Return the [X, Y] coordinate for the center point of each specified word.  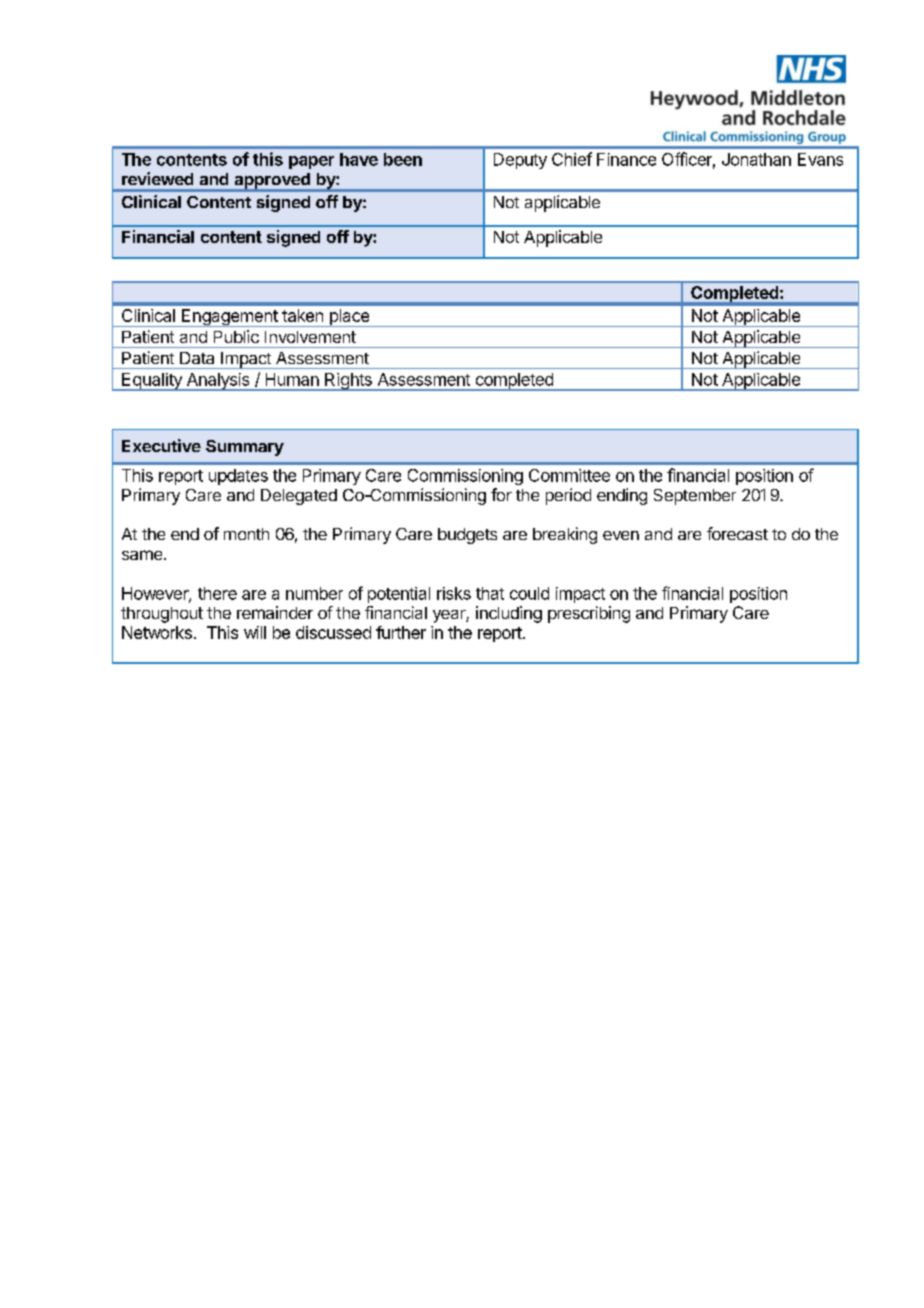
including [509, 614]
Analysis [218, 382]
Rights [348, 382]
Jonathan [756, 159]
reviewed [157, 178]
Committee [569, 475]
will [255, 632]
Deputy [520, 161]
